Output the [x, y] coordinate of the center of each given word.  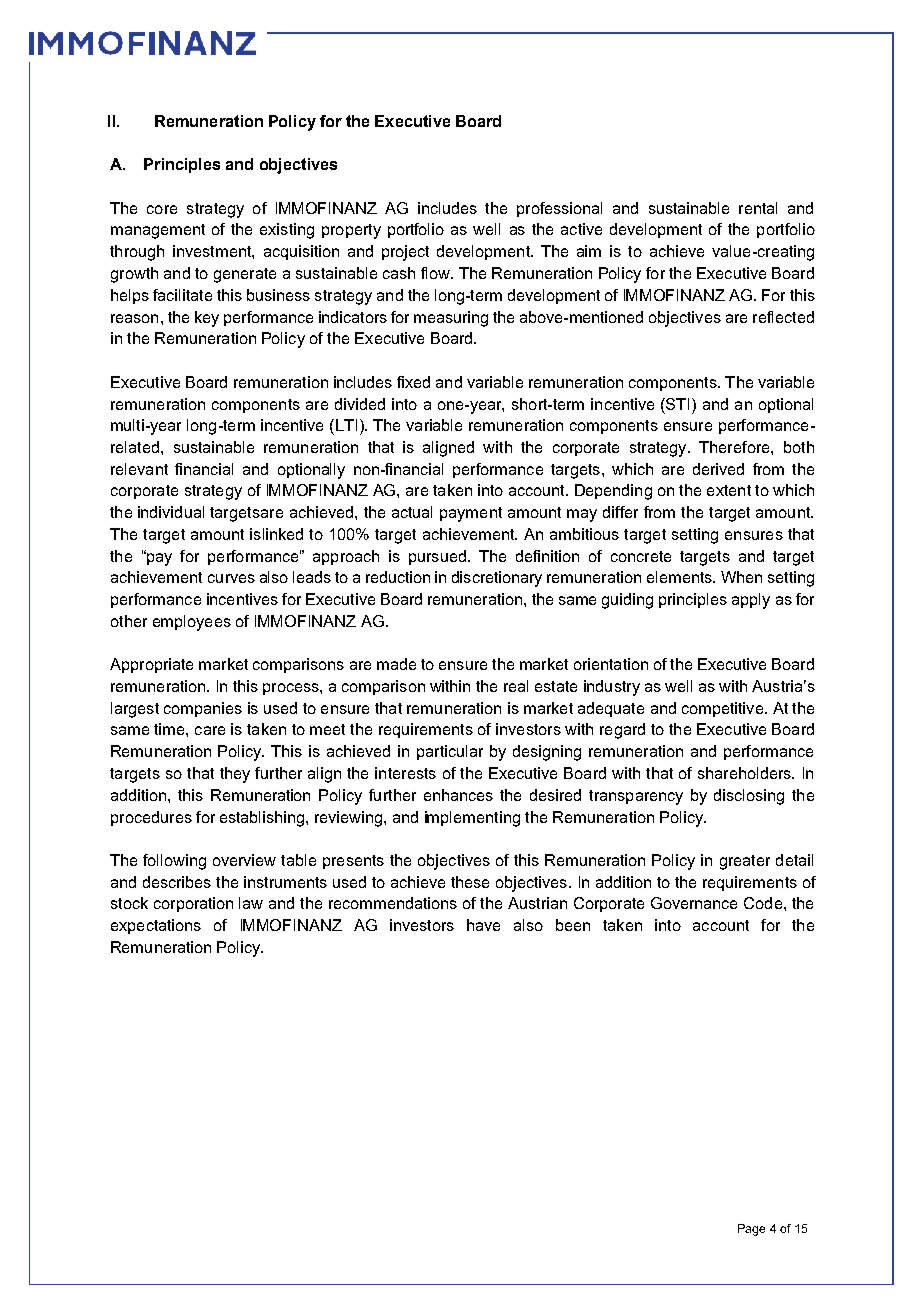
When [741, 577]
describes [177, 882]
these [470, 882]
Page [751, 1230]
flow [436, 273]
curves [231, 578]
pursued [437, 557]
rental [758, 208]
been [573, 925]
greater [745, 862]
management [158, 231]
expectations [156, 926]
